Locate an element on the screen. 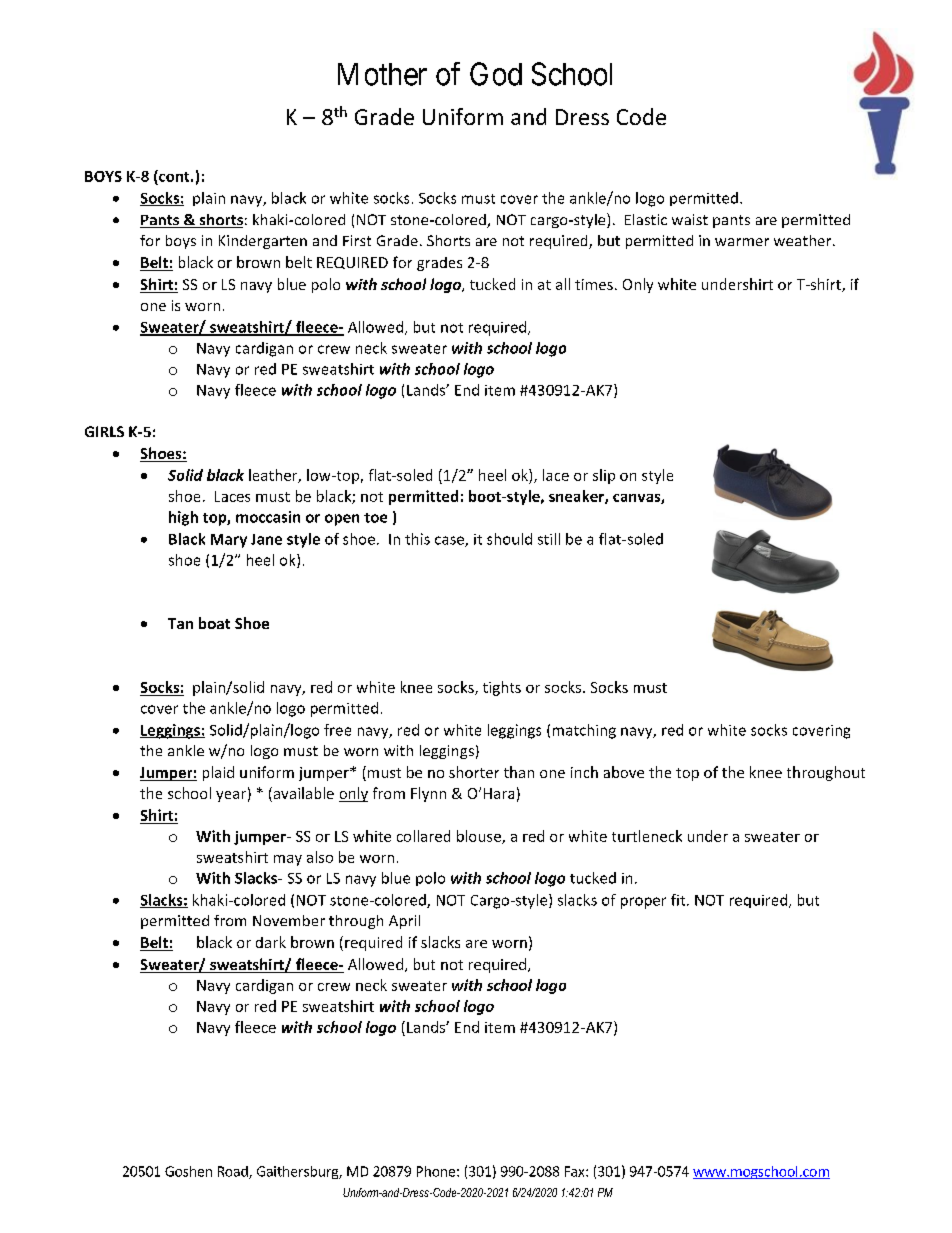  Goshen is located at coordinates (188, 1171).
